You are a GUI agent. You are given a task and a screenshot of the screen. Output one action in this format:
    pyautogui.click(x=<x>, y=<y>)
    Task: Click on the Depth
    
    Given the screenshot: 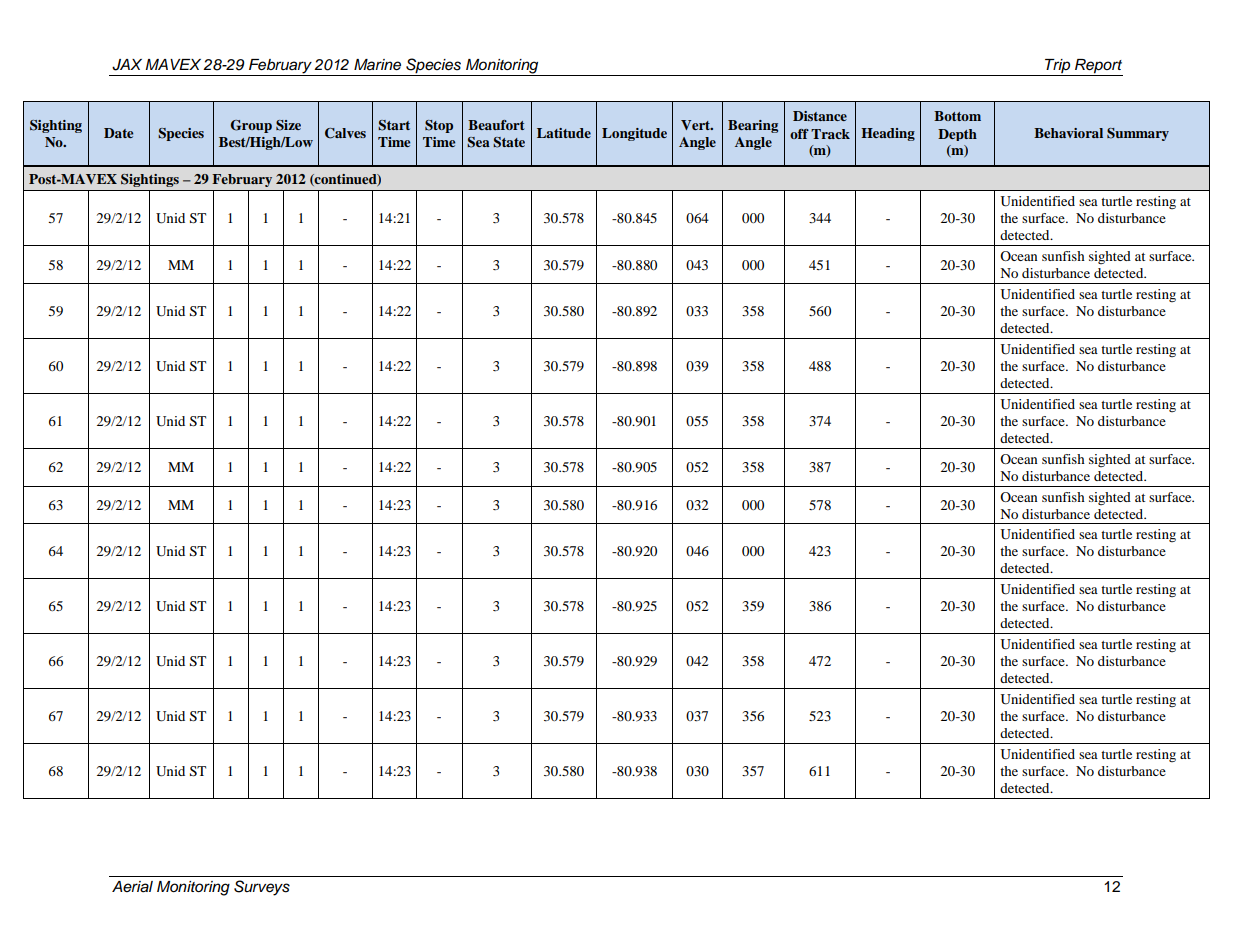 What is the action you would take?
    pyautogui.click(x=957, y=135)
